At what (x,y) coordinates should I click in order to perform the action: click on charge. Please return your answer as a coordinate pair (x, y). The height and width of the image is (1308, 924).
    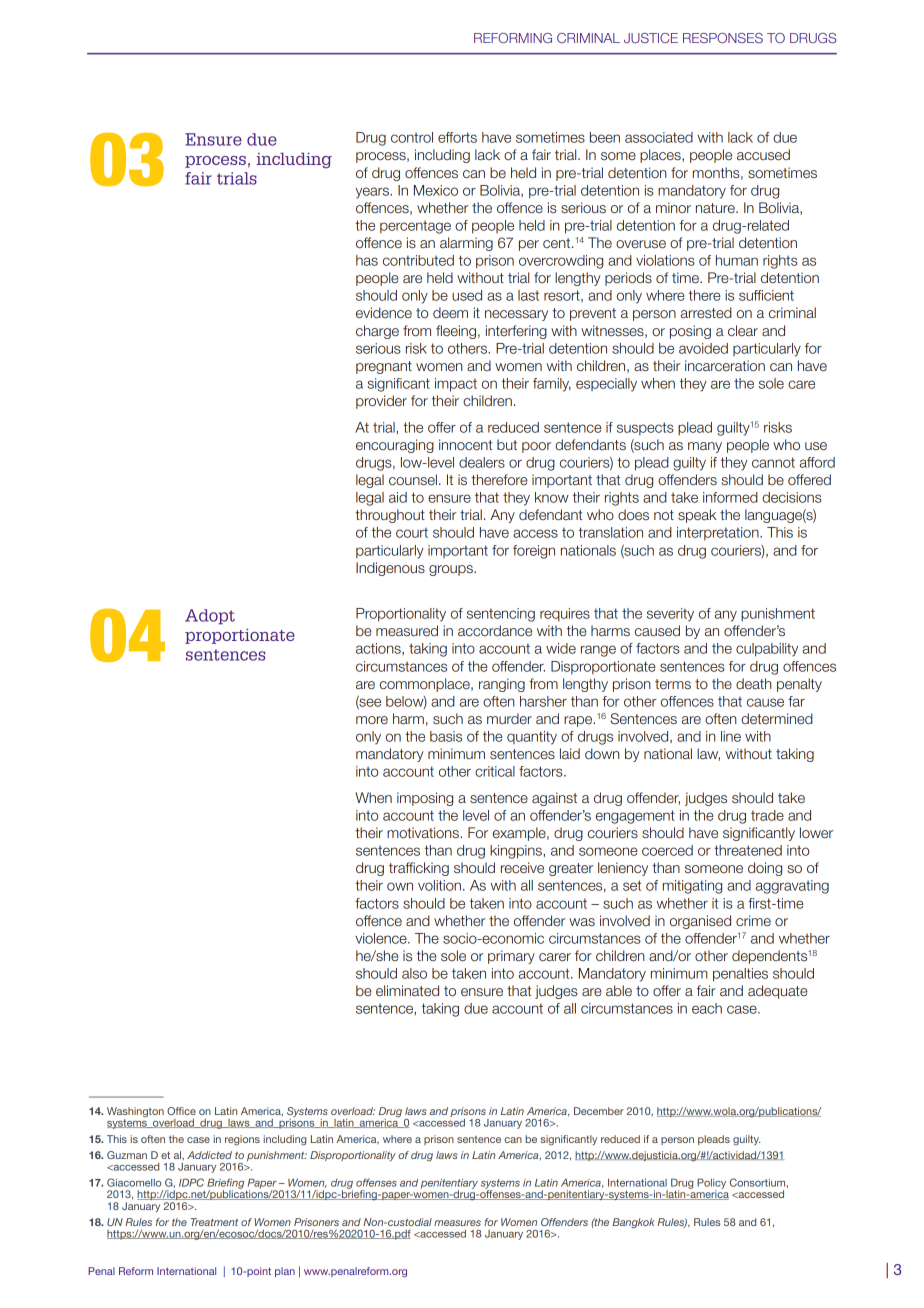
    Looking at the image, I should click on (377, 332).
